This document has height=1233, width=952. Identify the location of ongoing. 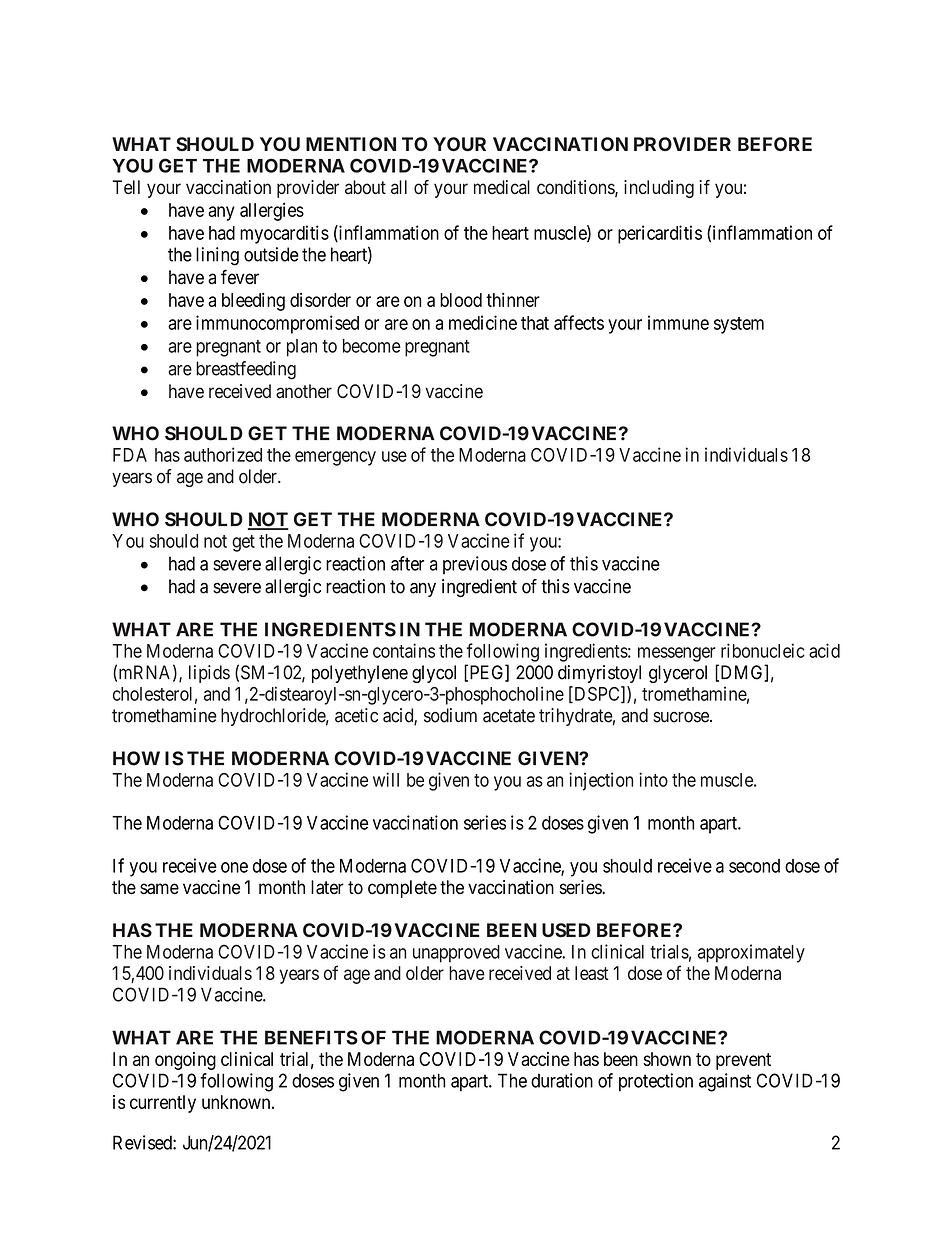
(185, 1061).
